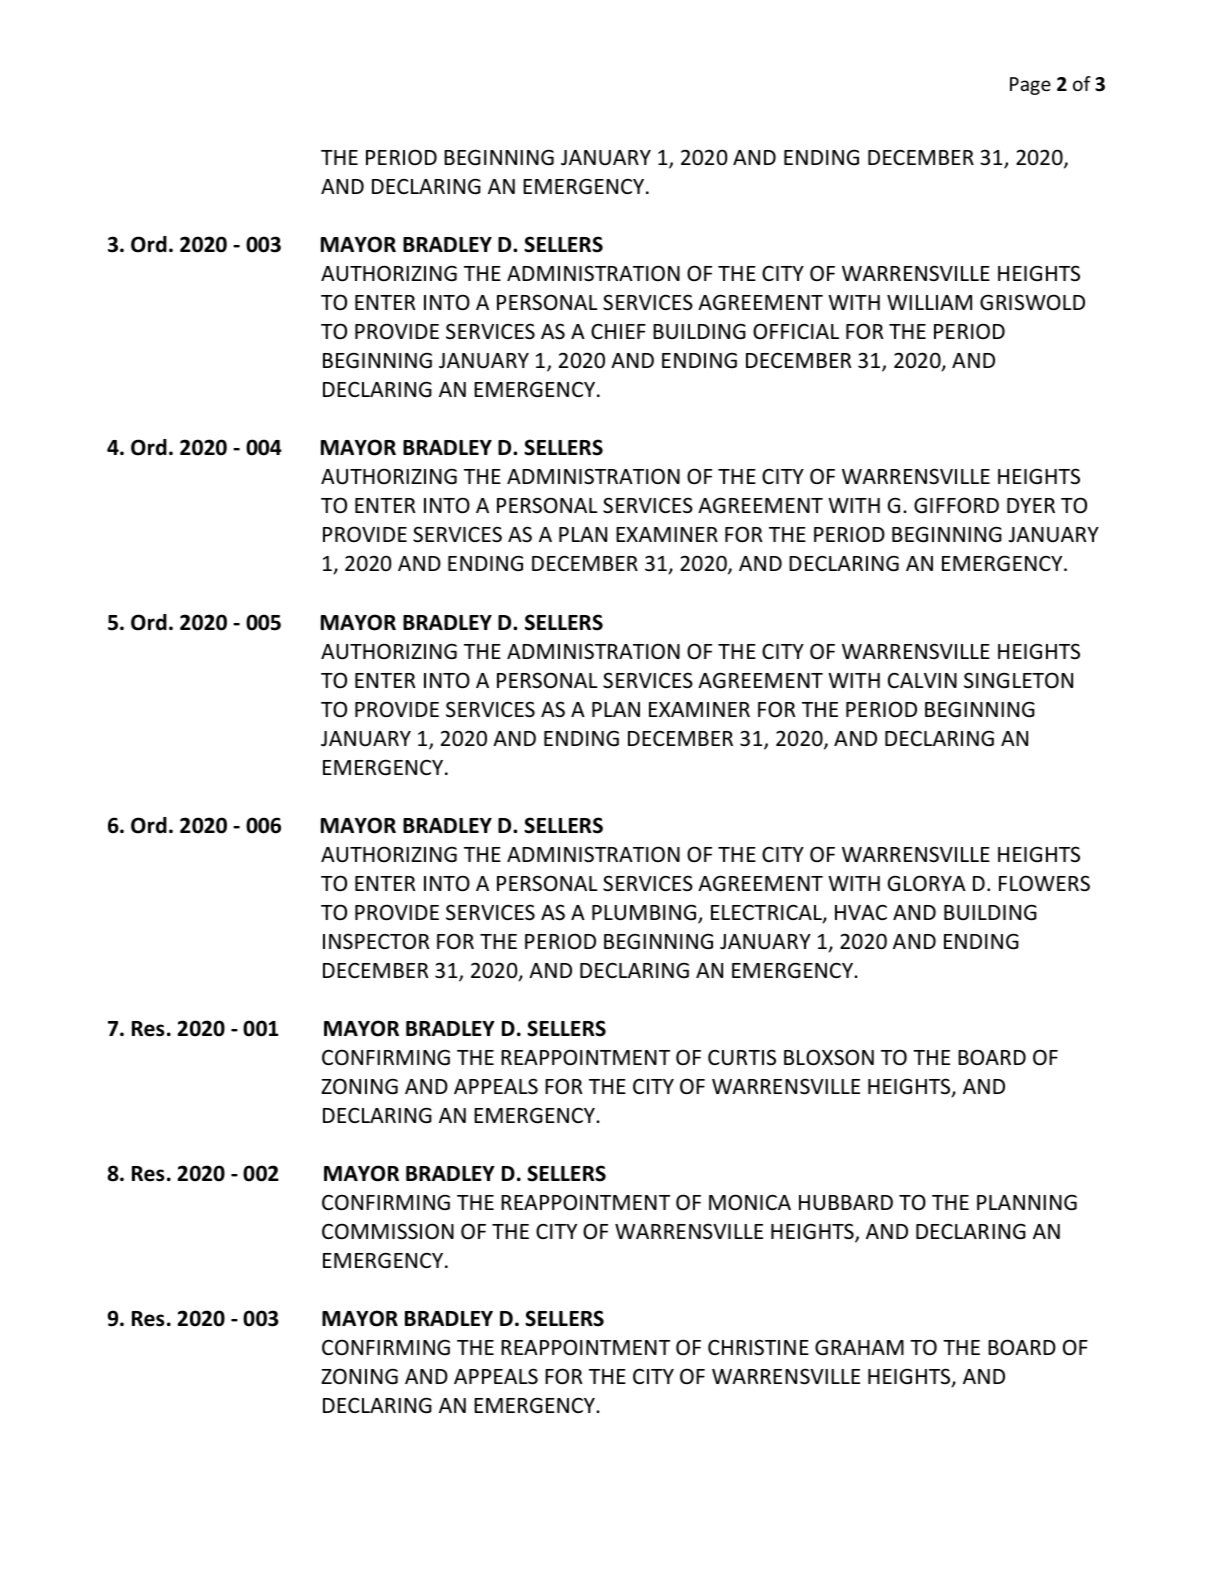  I want to click on CHIEF, so click(618, 331).
